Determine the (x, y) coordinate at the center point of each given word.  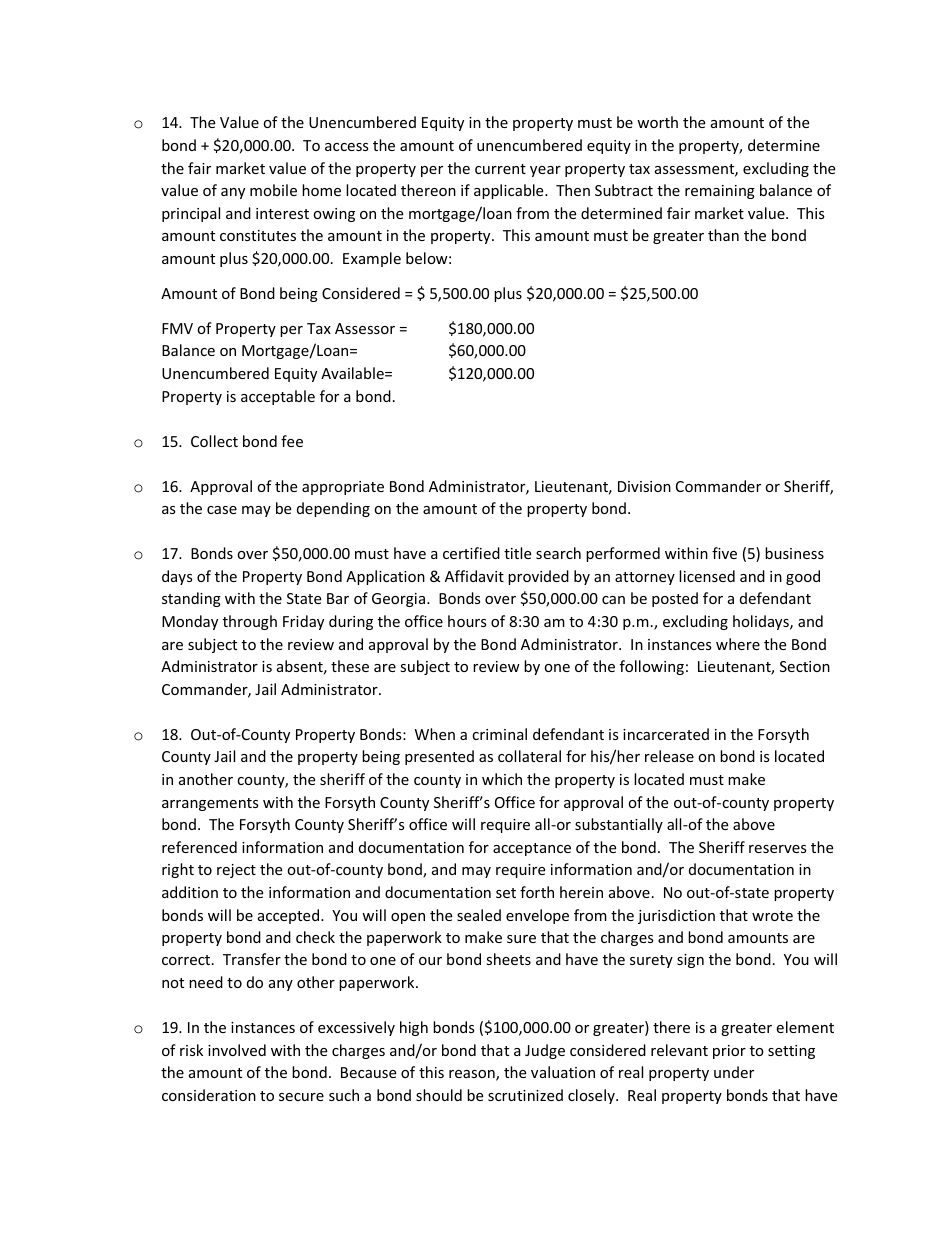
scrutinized (525, 1095)
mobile (273, 190)
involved (237, 1050)
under (734, 1072)
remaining (720, 192)
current (500, 169)
